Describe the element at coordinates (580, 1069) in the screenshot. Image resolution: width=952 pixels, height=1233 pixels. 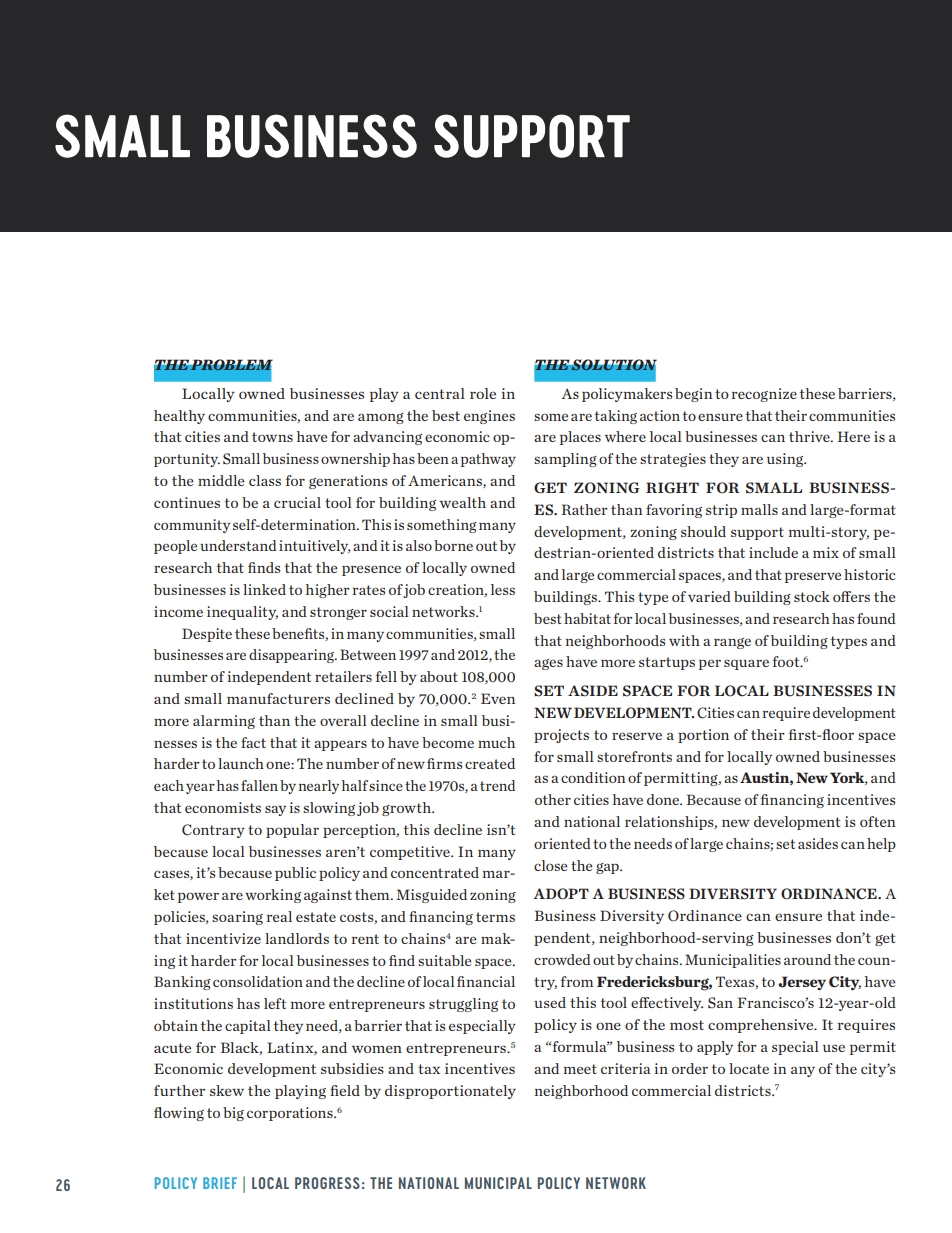
I see `meet` at that location.
